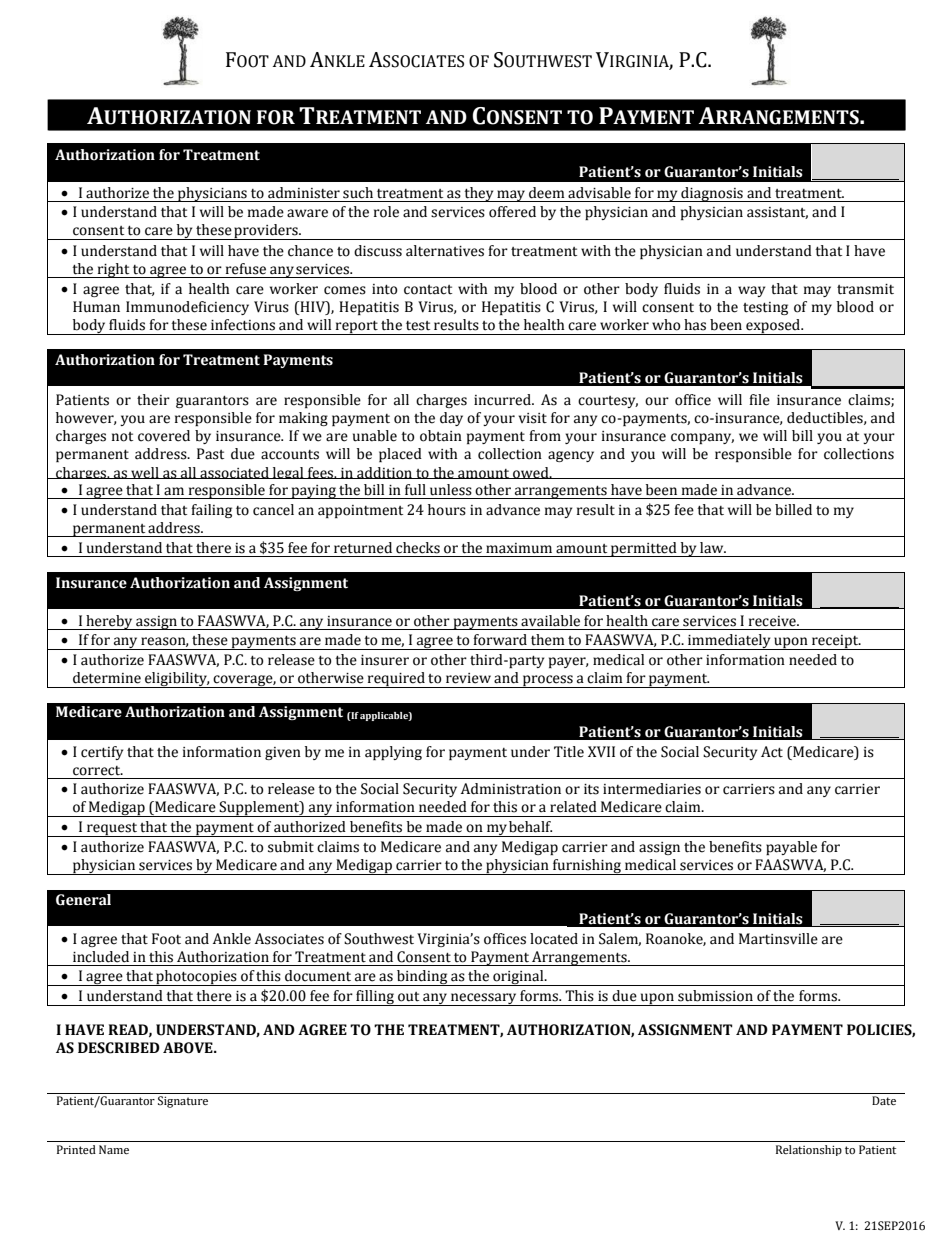  What do you see at coordinates (113, 270) in the document?
I see `right` at bounding box center [113, 270].
